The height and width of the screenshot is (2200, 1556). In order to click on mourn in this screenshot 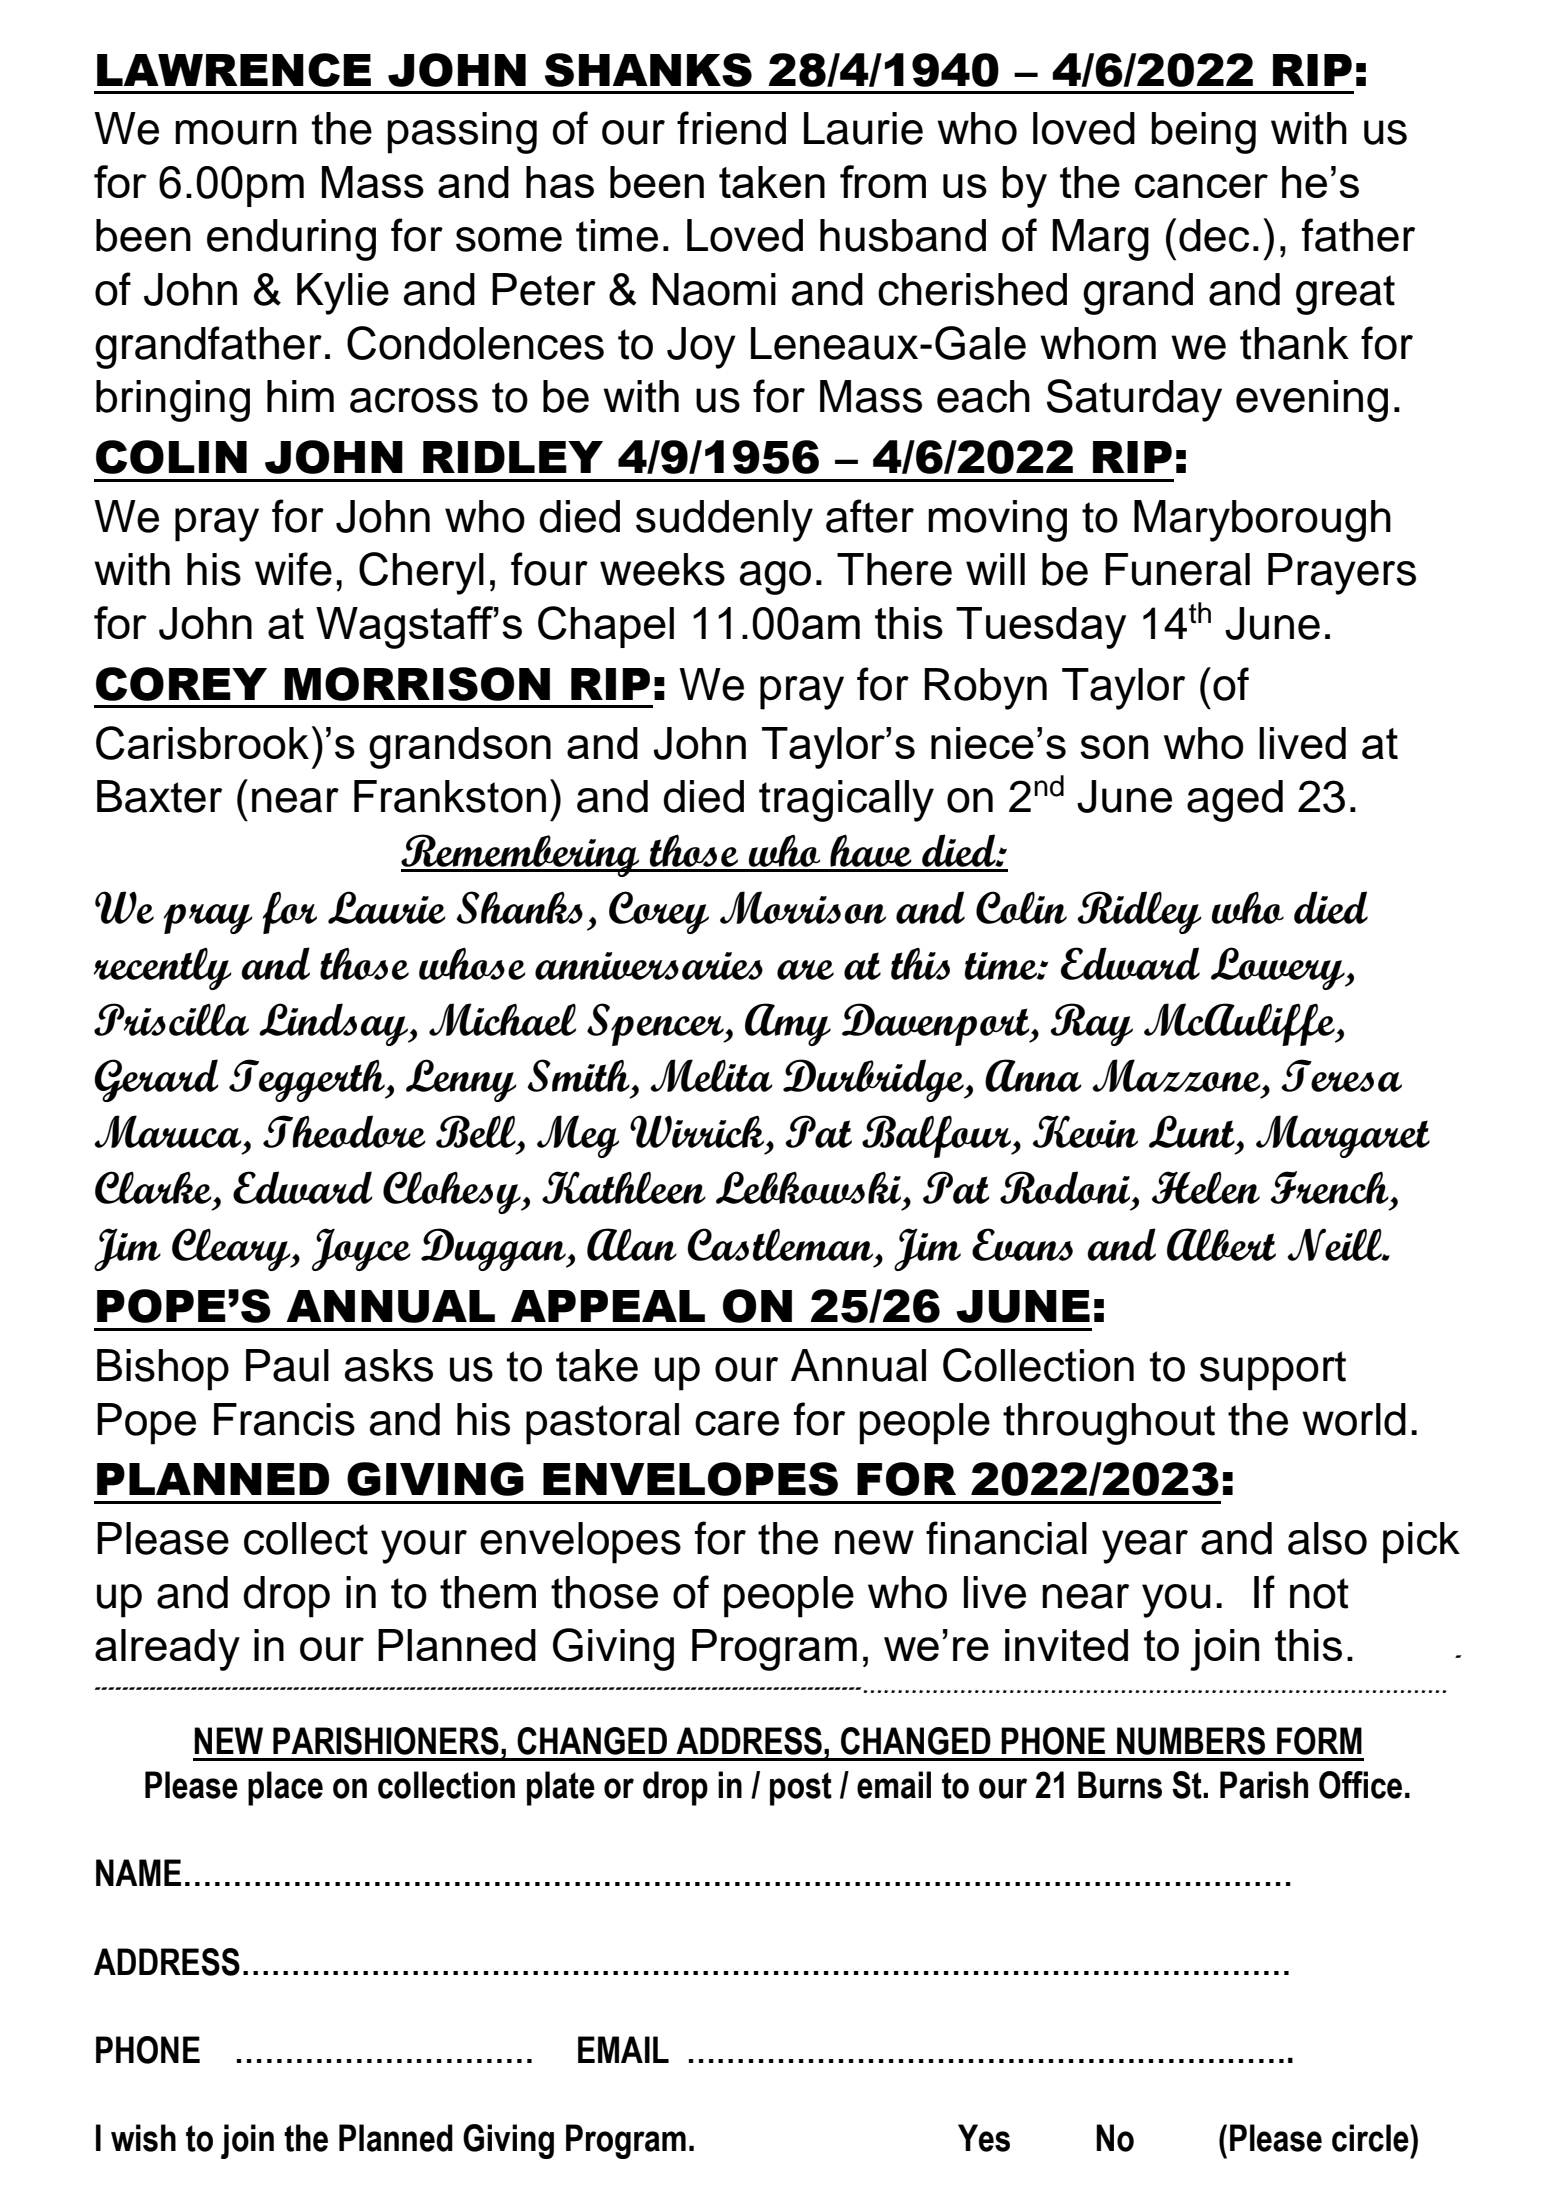, I will do `click(236, 132)`.
